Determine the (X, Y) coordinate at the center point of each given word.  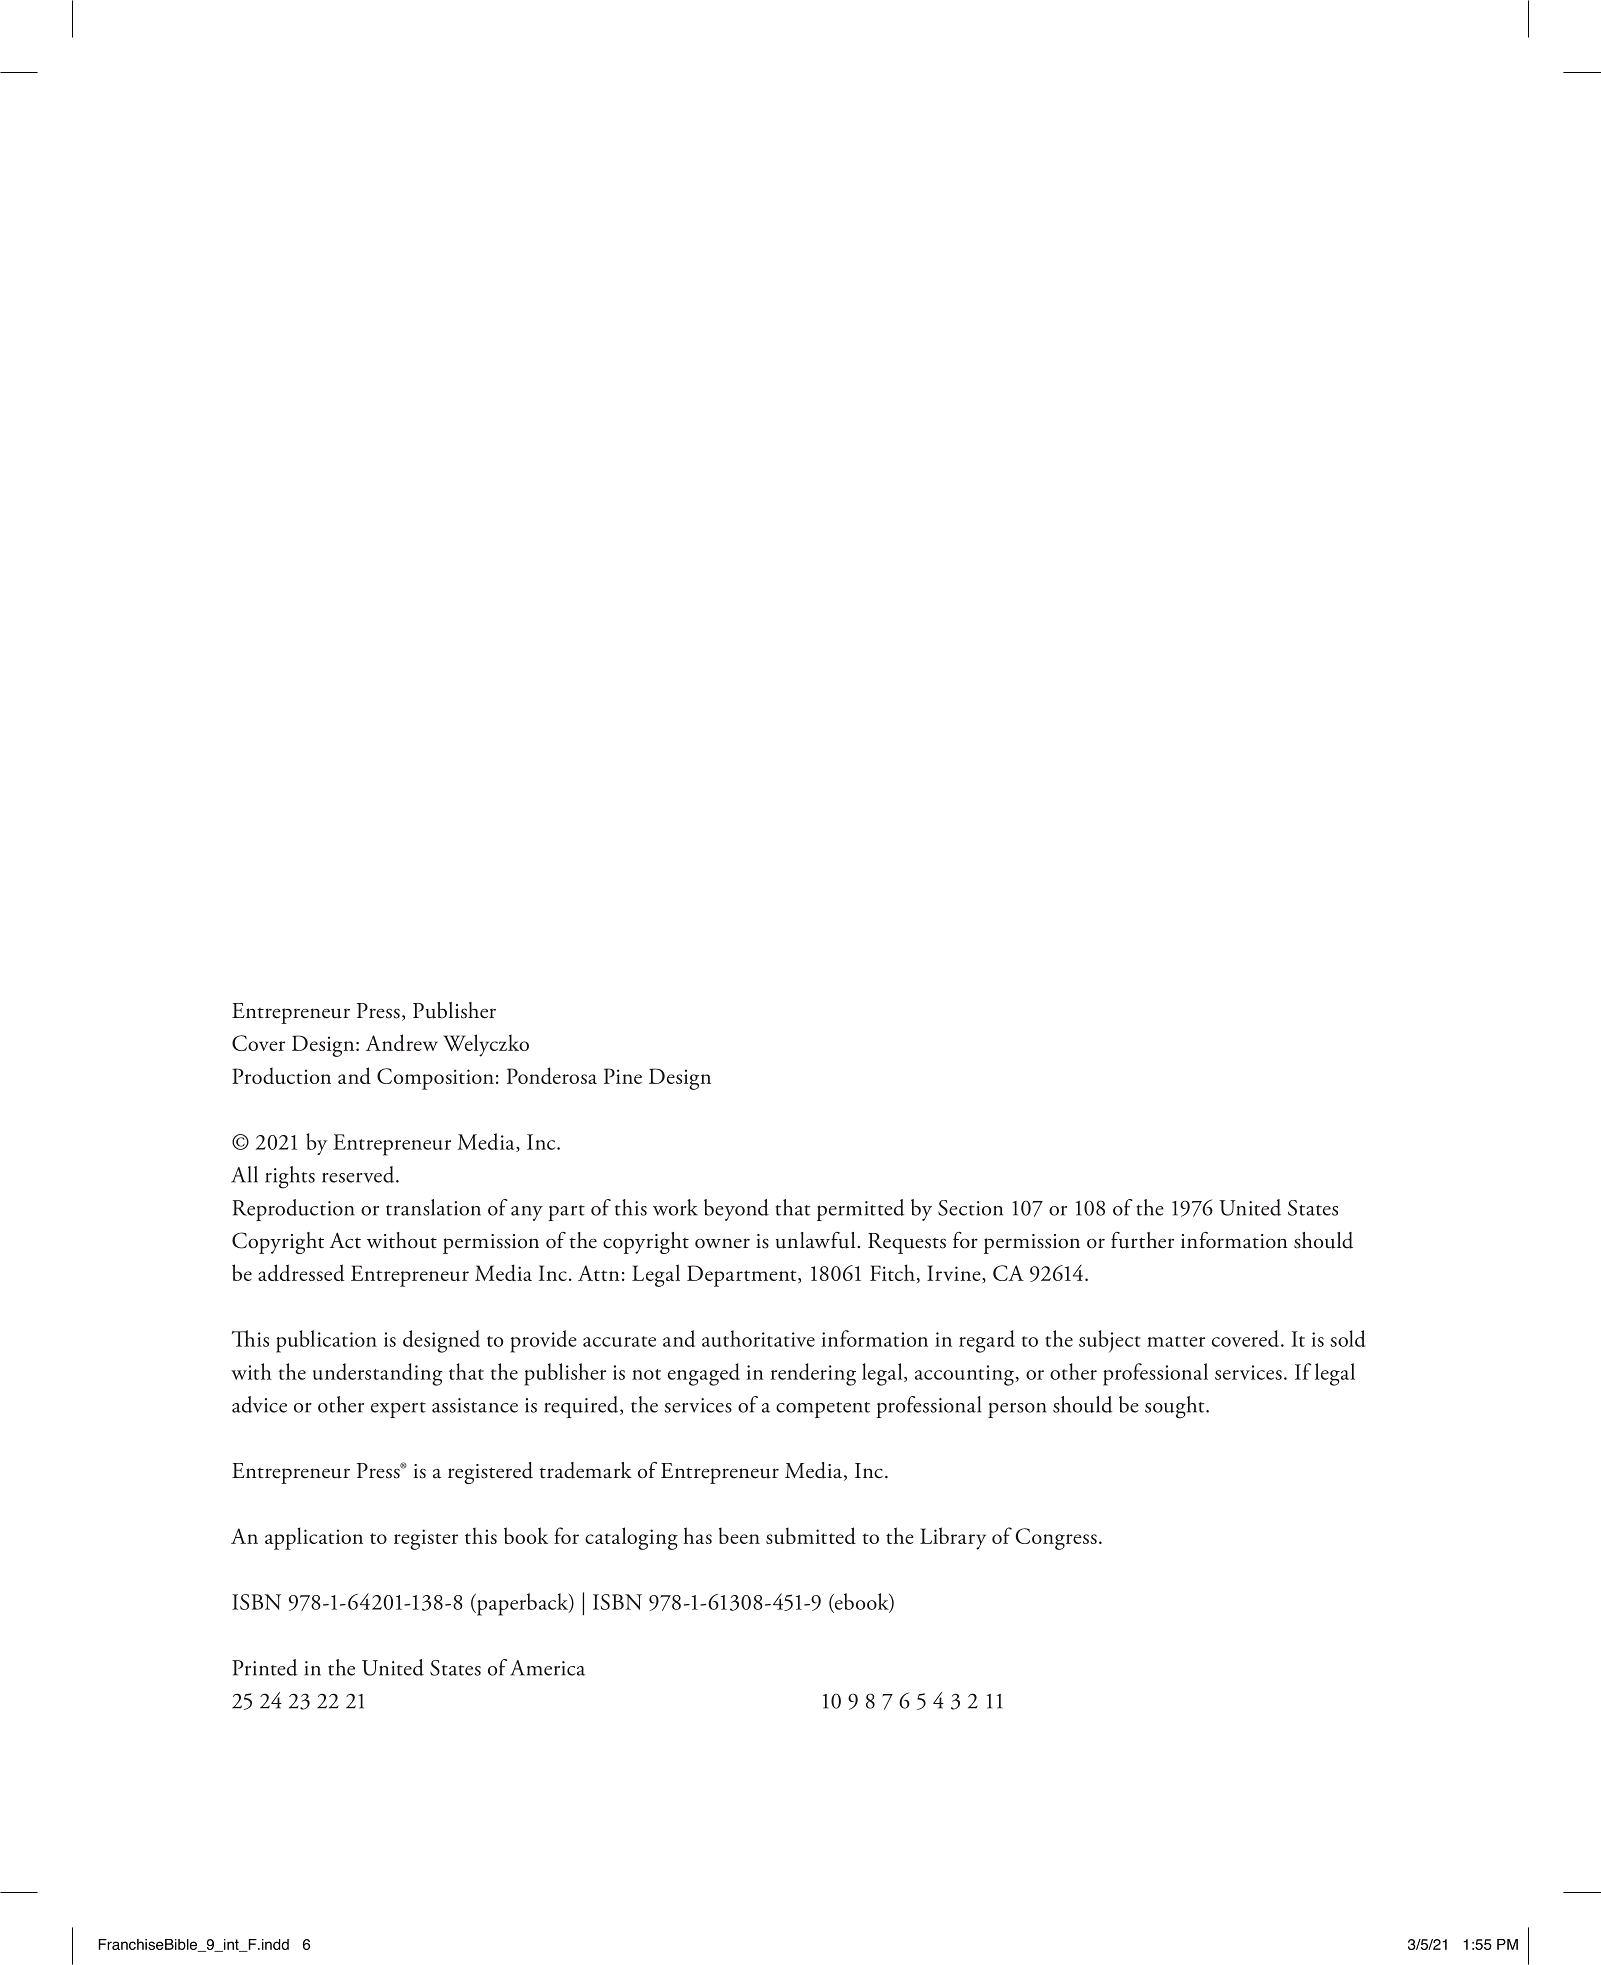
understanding (377, 1374)
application (314, 1538)
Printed (265, 1667)
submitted (811, 1535)
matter (1176, 1341)
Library (953, 1538)
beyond (736, 1210)
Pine (623, 1076)
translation (433, 1207)
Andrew (402, 1042)
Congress (1056, 1539)
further (1142, 1240)
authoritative (758, 1338)
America (547, 1668)
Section (970, 1208)
